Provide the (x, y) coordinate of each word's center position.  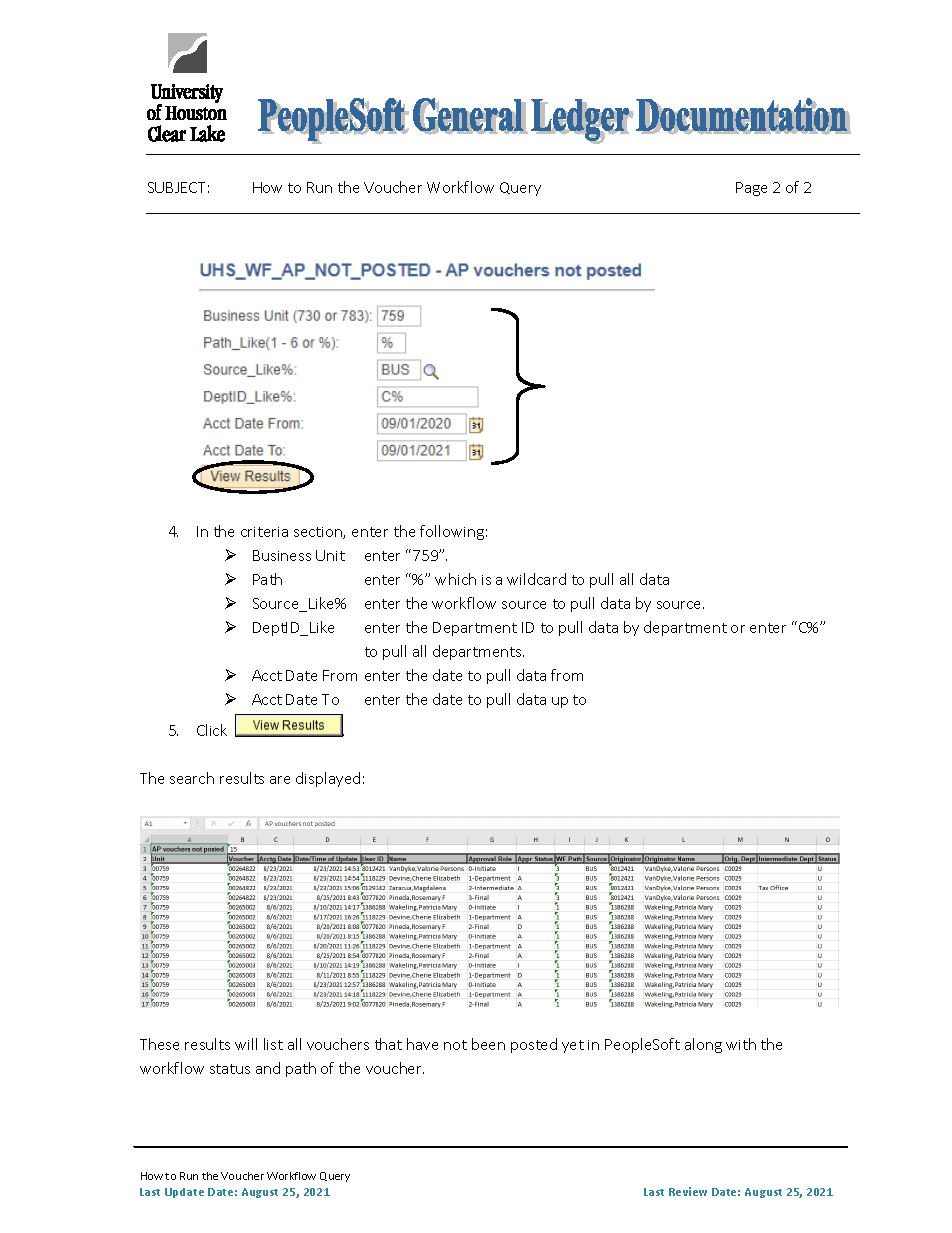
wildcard (536, 579)
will (246, 1044)
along (703, 1045)
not (455, 1045)
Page (751, 189)
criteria (264, 532)
